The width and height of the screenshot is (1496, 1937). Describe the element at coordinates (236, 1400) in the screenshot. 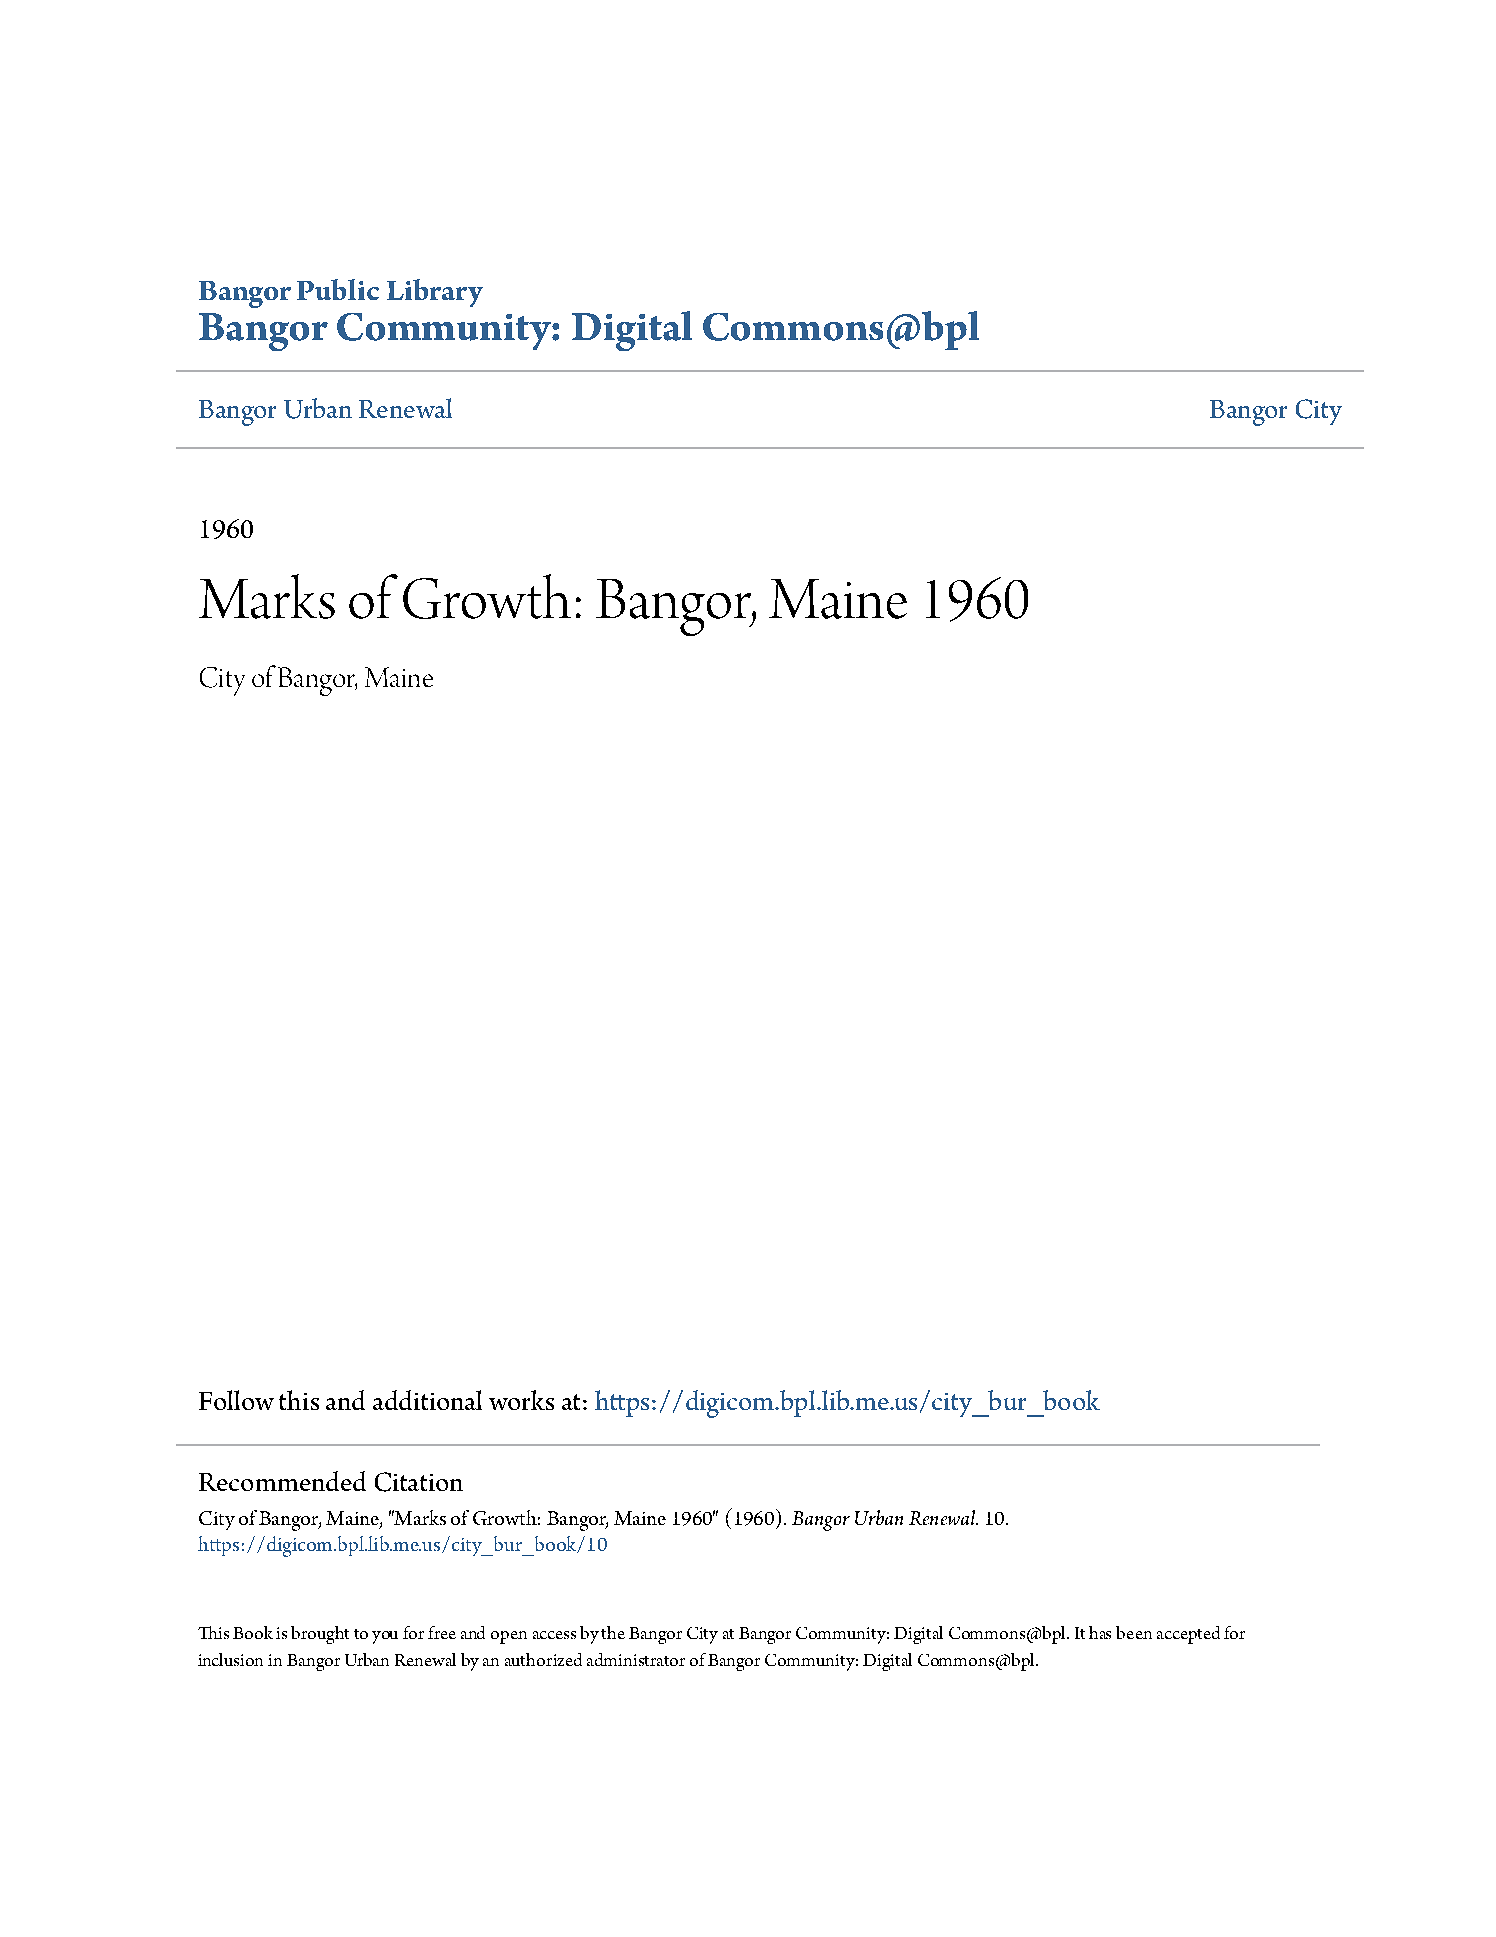

I see `Follow` at that location.
